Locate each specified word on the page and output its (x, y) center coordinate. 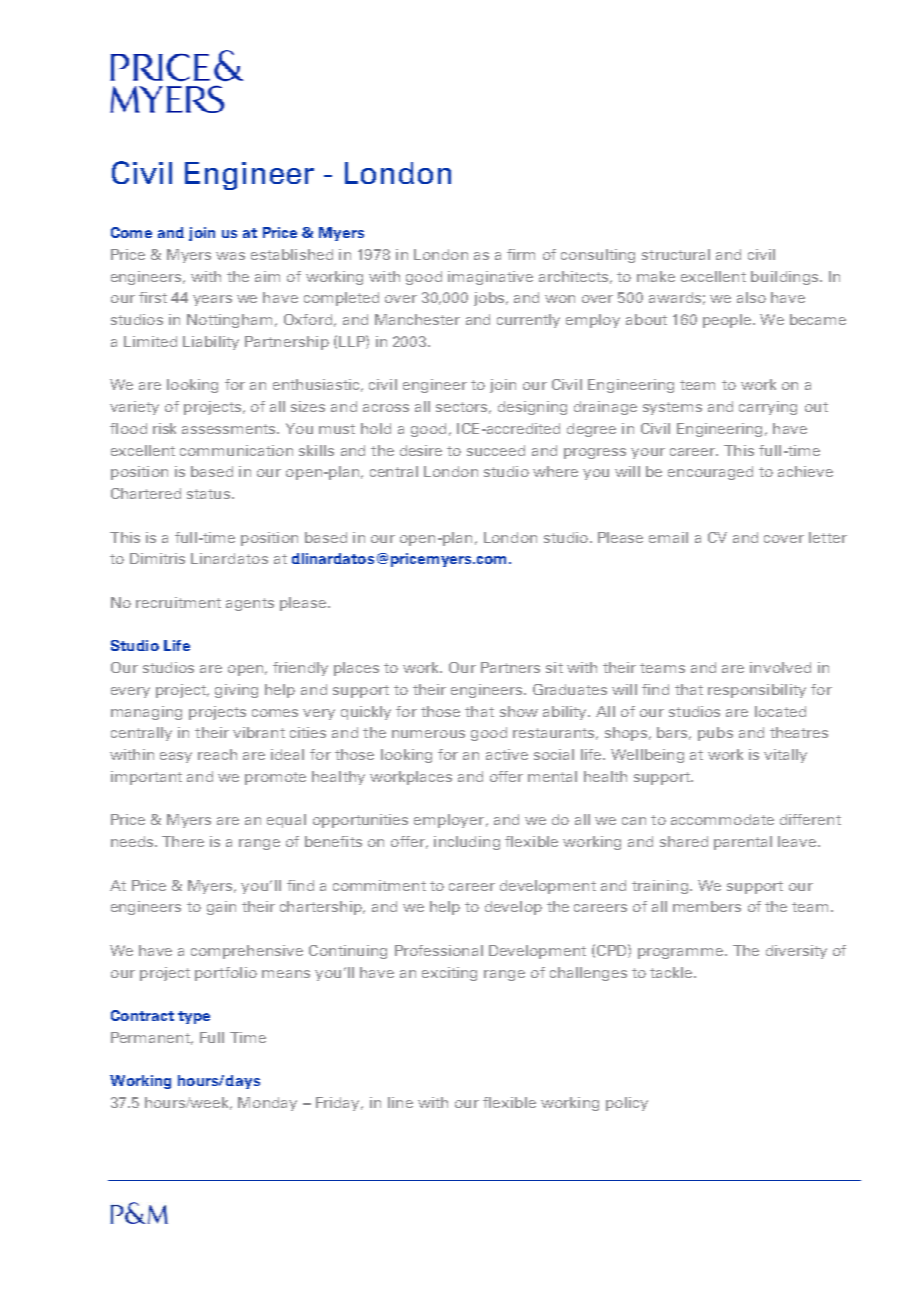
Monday (267, 1104)
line (400, 1102)
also (751, 297)
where (555, 471)
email (668, 537)
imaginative (490, 278)
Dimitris (157, 558)
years (212, 300)
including (467, 843)
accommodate (722, 819)
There (183, 841)
